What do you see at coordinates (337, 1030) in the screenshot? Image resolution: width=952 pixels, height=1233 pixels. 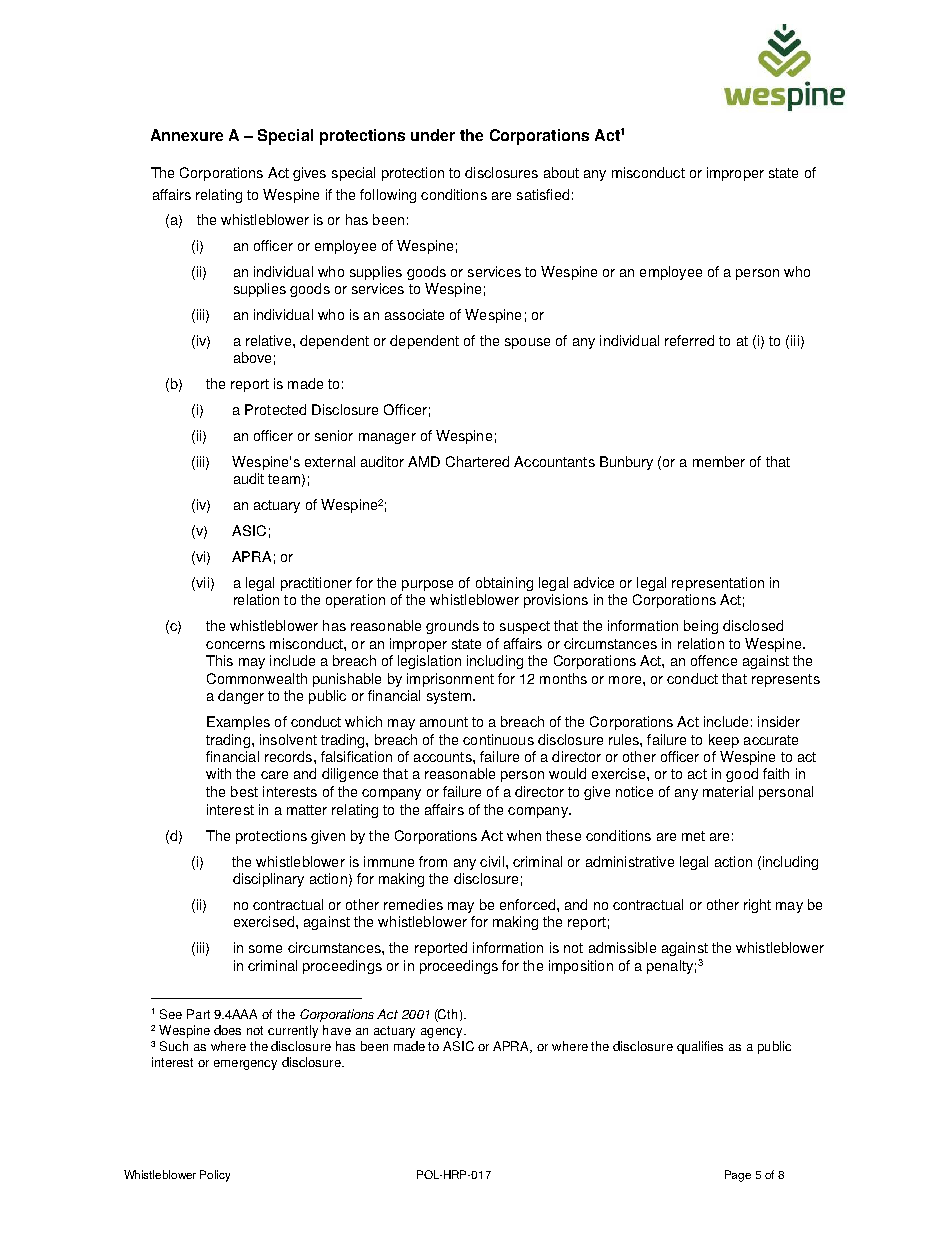 I see `have` at bounding box center [337, 1030].
